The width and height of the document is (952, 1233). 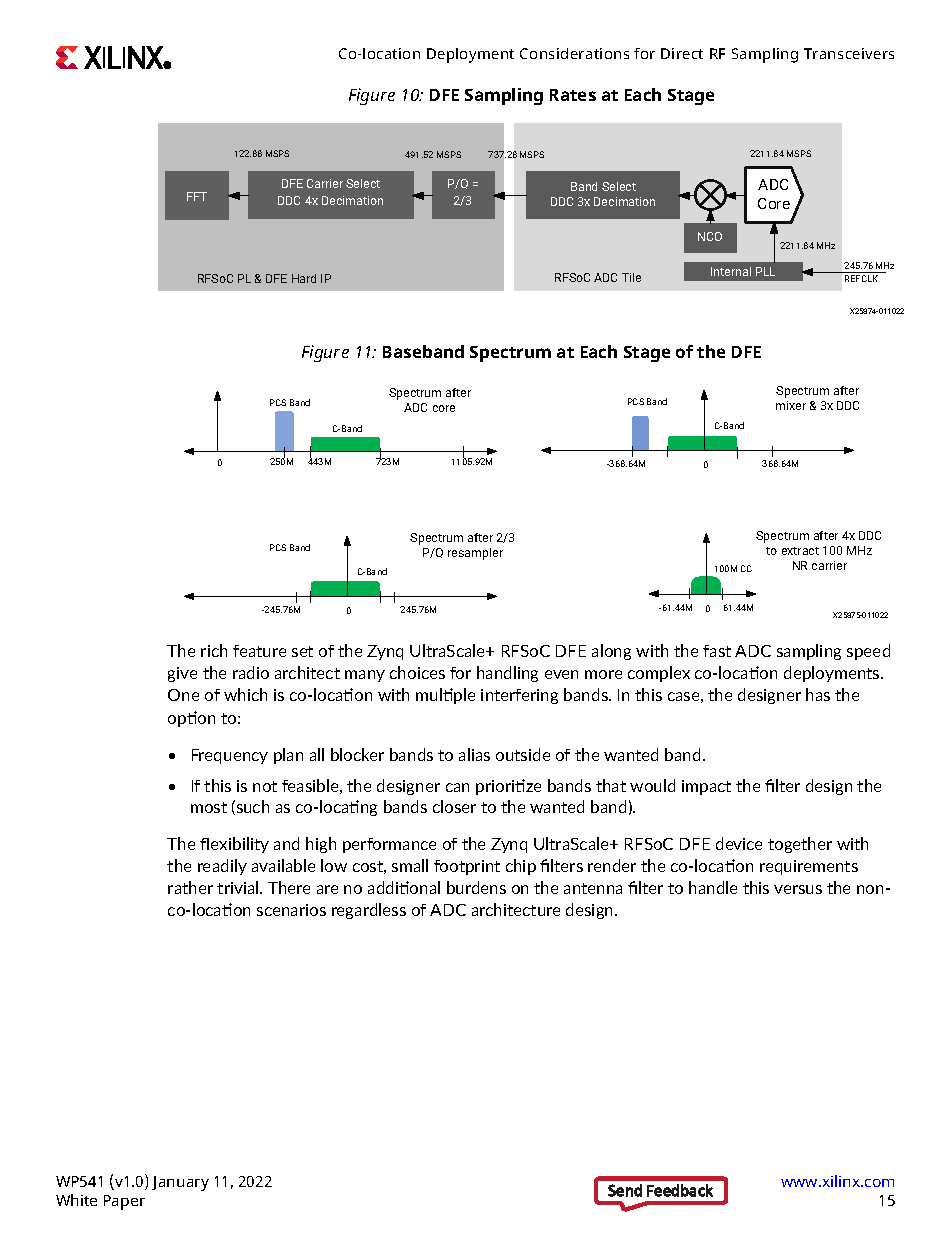 I want to click on handling, so click(x=507, y=674).
